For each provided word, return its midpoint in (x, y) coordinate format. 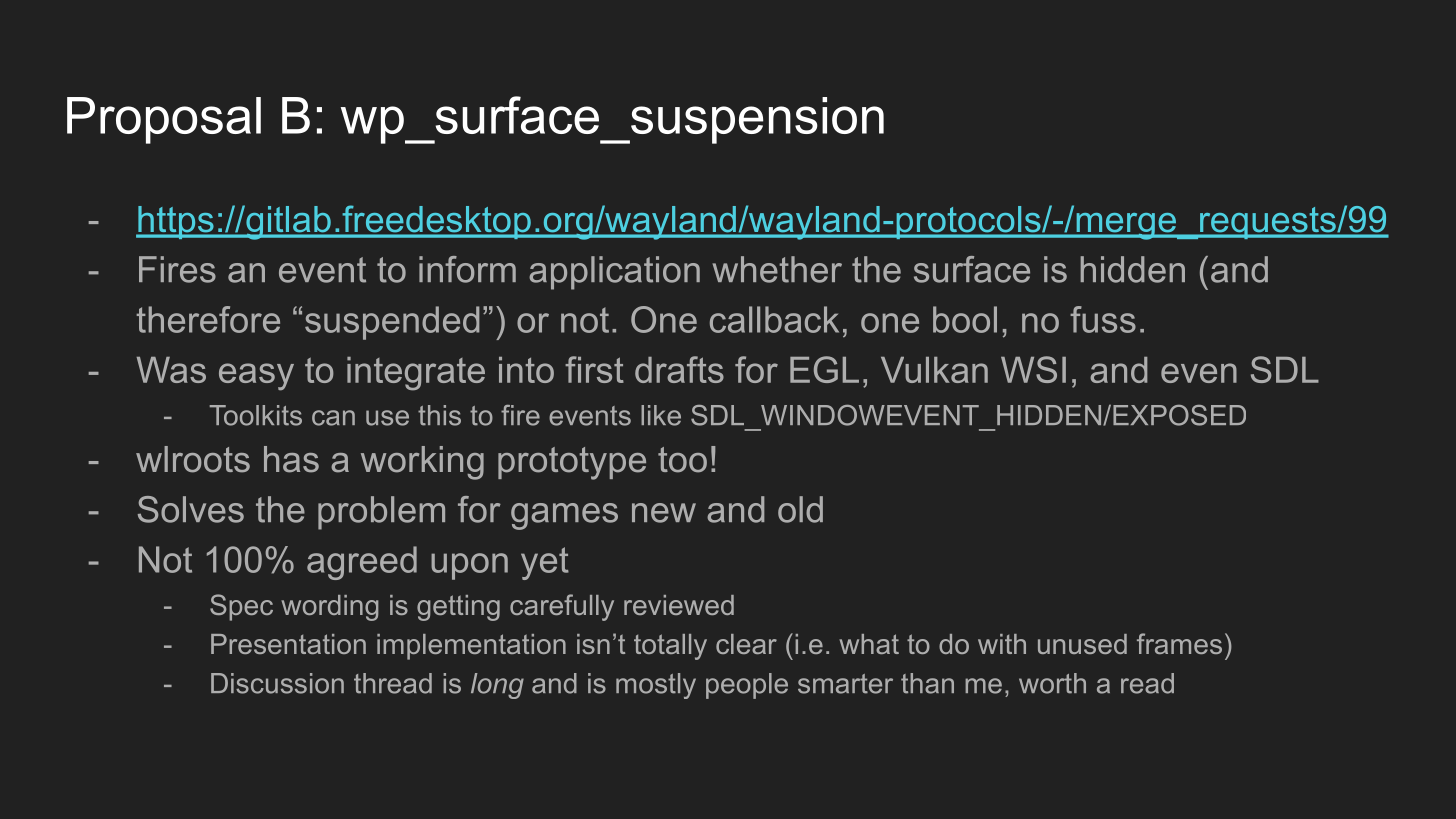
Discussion (277, 683)
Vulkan (934, 370)
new (664, 513)
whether (777, 269)
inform (467, 269)
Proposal (164, 120)
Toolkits (255, 415)
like (661, 415)
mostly (656, 686)
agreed (362, 563)
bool (965, 319)
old (800, 509)
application (614, 273)
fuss (1103, 319)
